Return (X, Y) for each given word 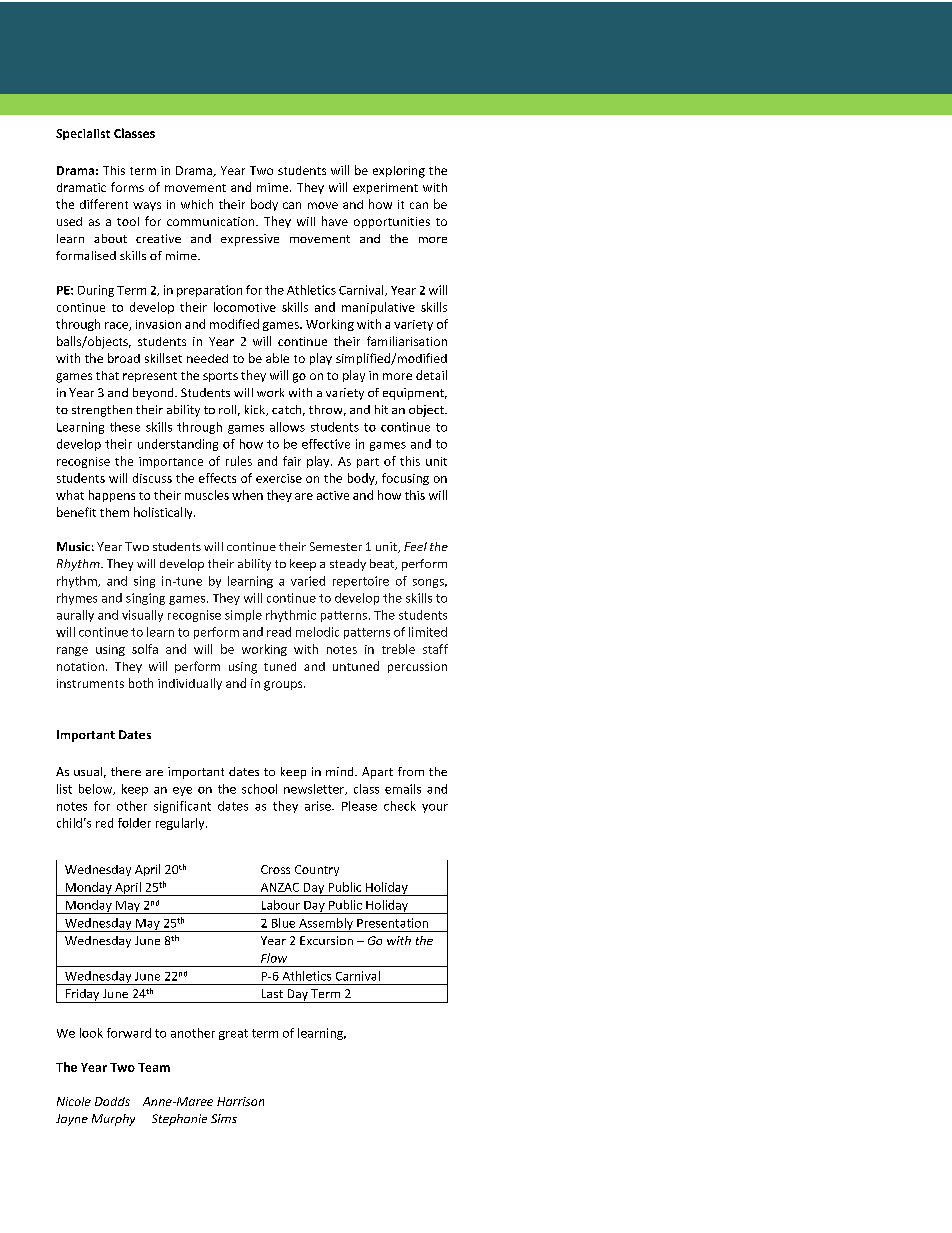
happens (112, 496)
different (104, 204)
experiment (385, 188)
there (126, 771)
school (259, 789)
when (247, 495)
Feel (415, 546)
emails (403, 789)
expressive (250, 240)
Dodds (112, 1101)
